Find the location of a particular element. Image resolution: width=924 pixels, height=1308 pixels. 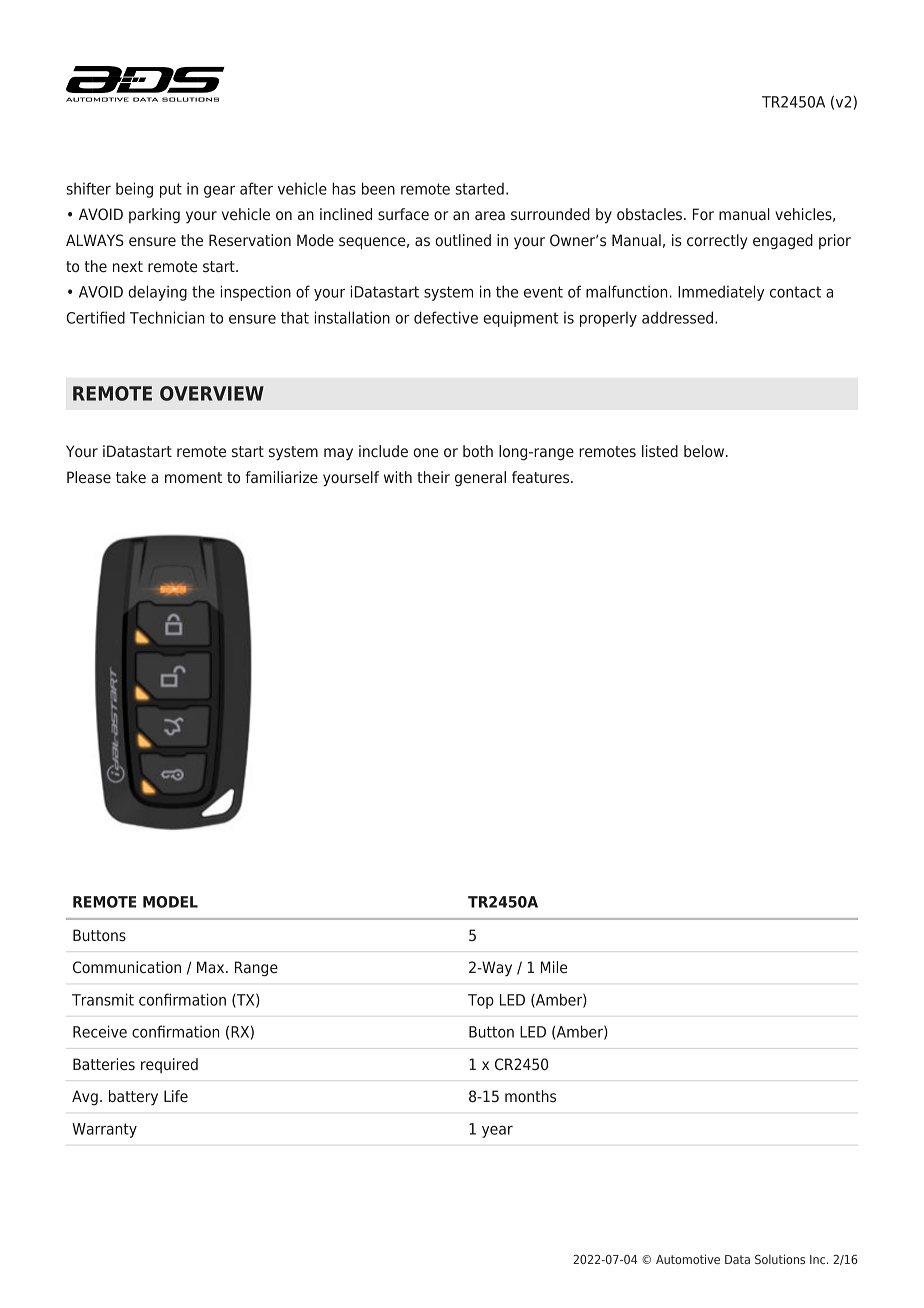

Max is located at coordinates (212, 967).
